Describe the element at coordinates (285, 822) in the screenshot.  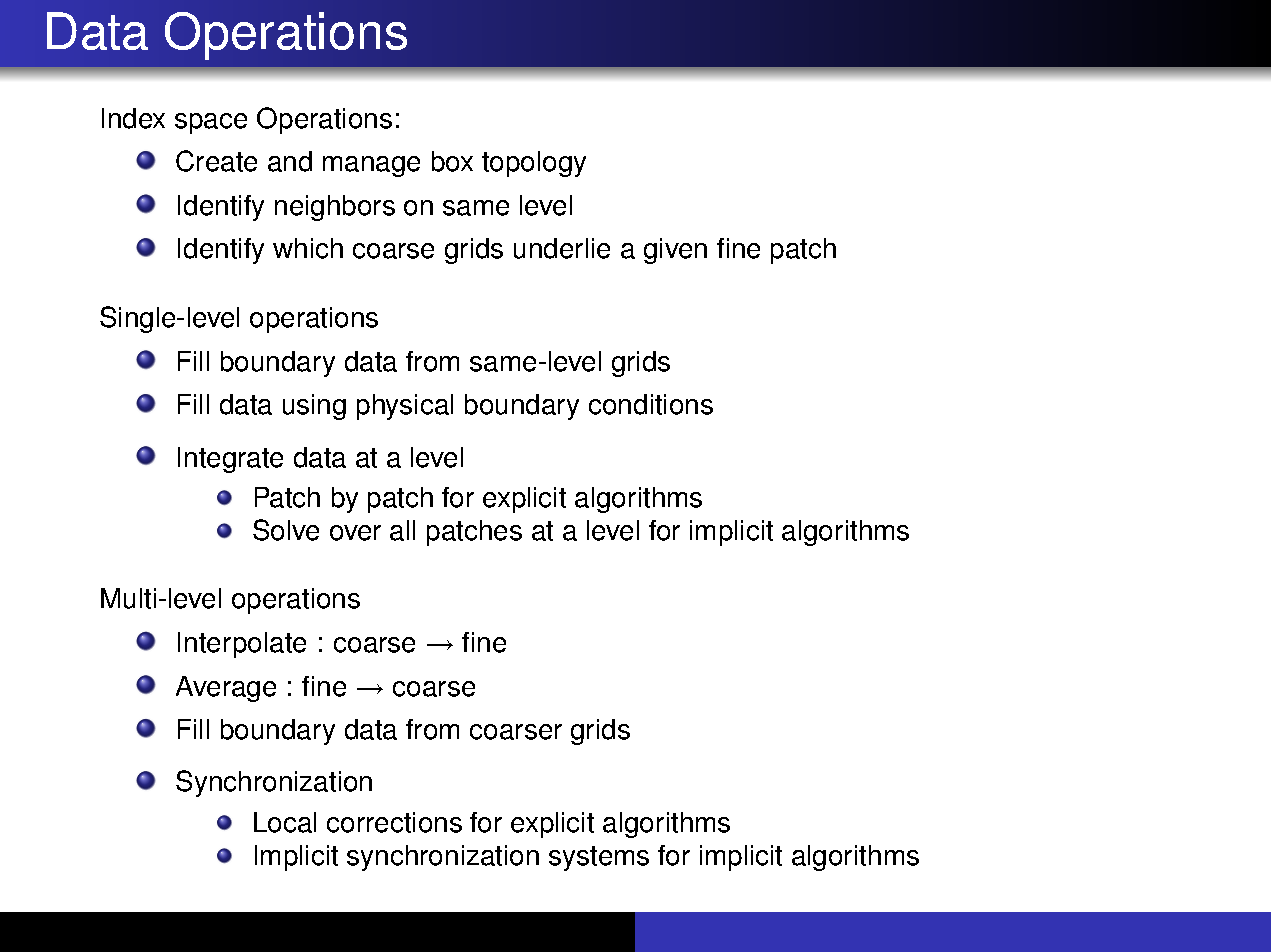
I see `Local` at that location.
